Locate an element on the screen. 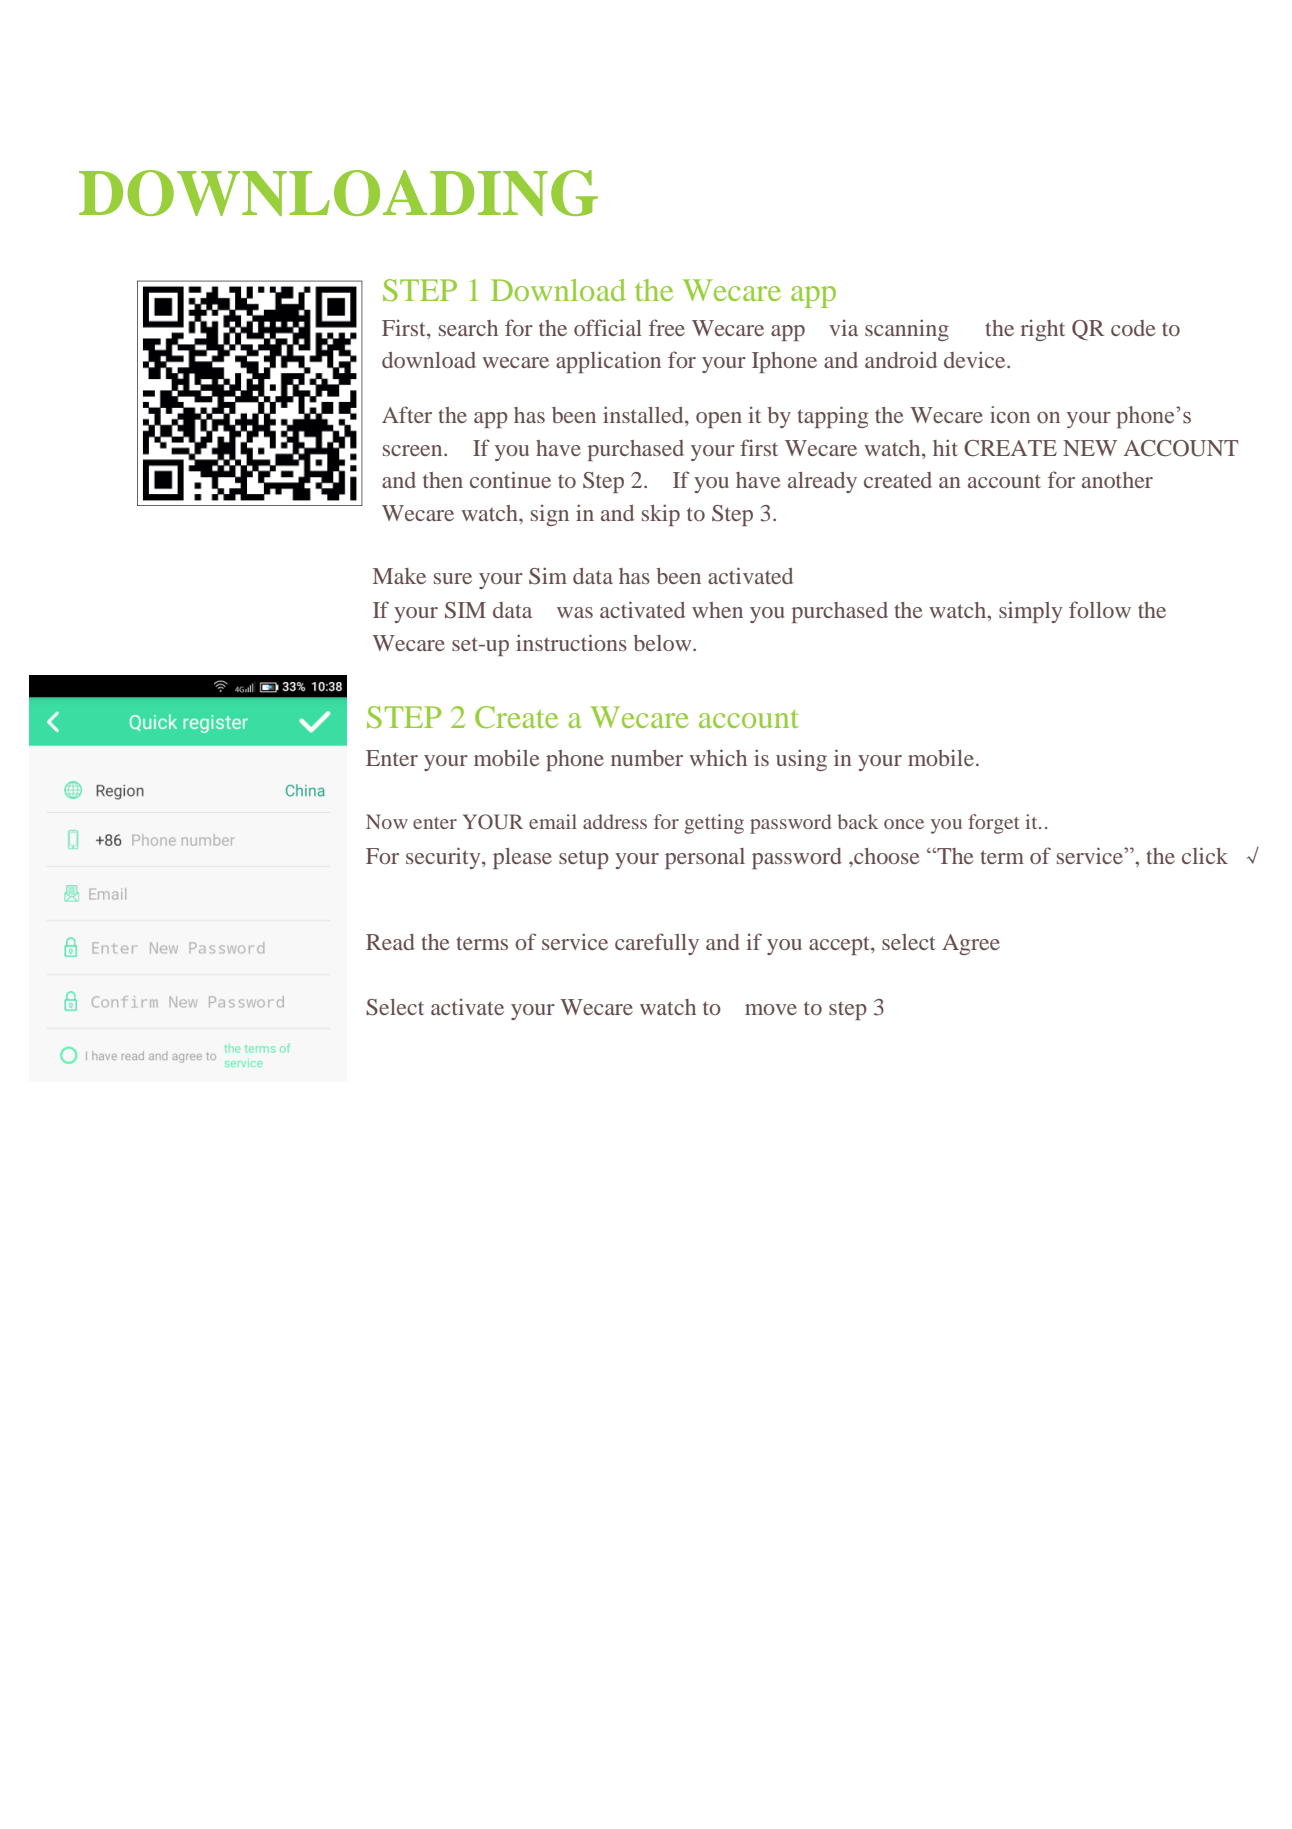  email is located at coordinates (553, 821).
